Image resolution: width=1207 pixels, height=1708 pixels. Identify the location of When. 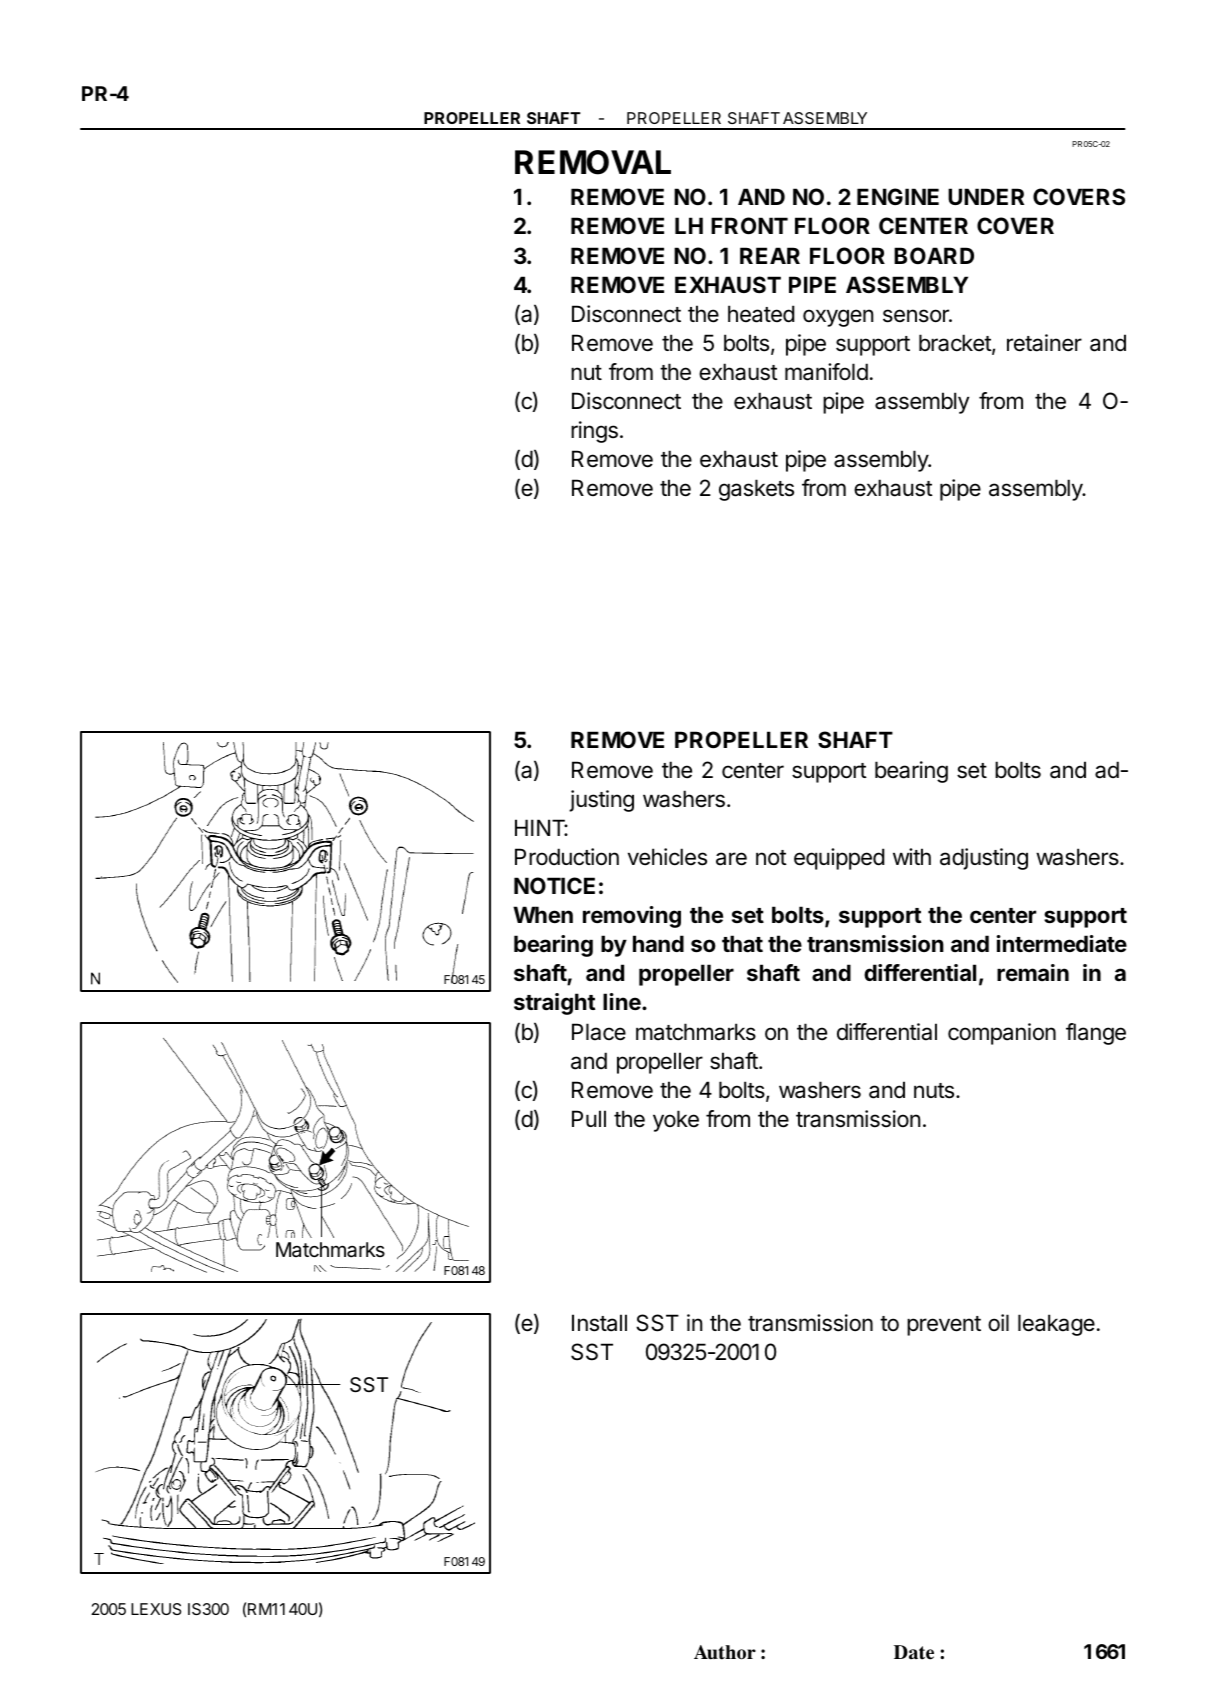
(543, 915).
